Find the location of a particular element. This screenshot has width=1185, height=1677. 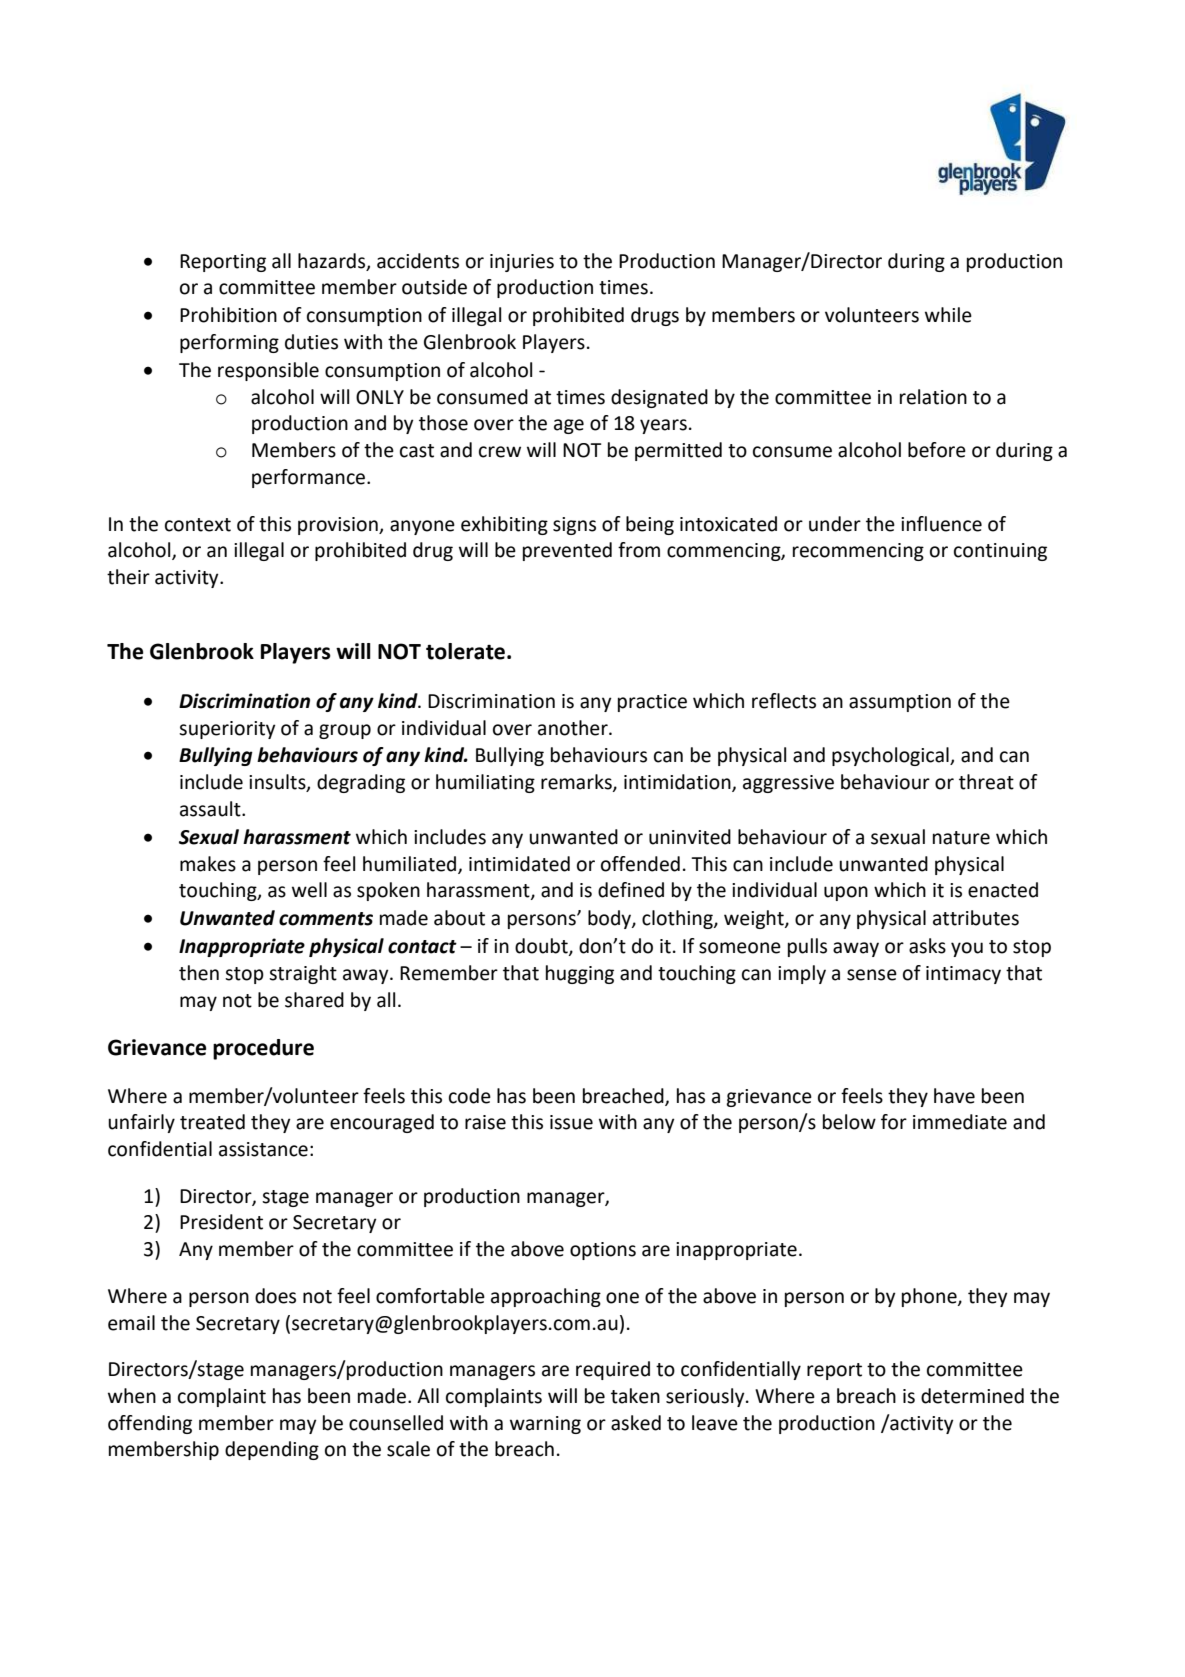

context is located at coordinates (198, 525).
